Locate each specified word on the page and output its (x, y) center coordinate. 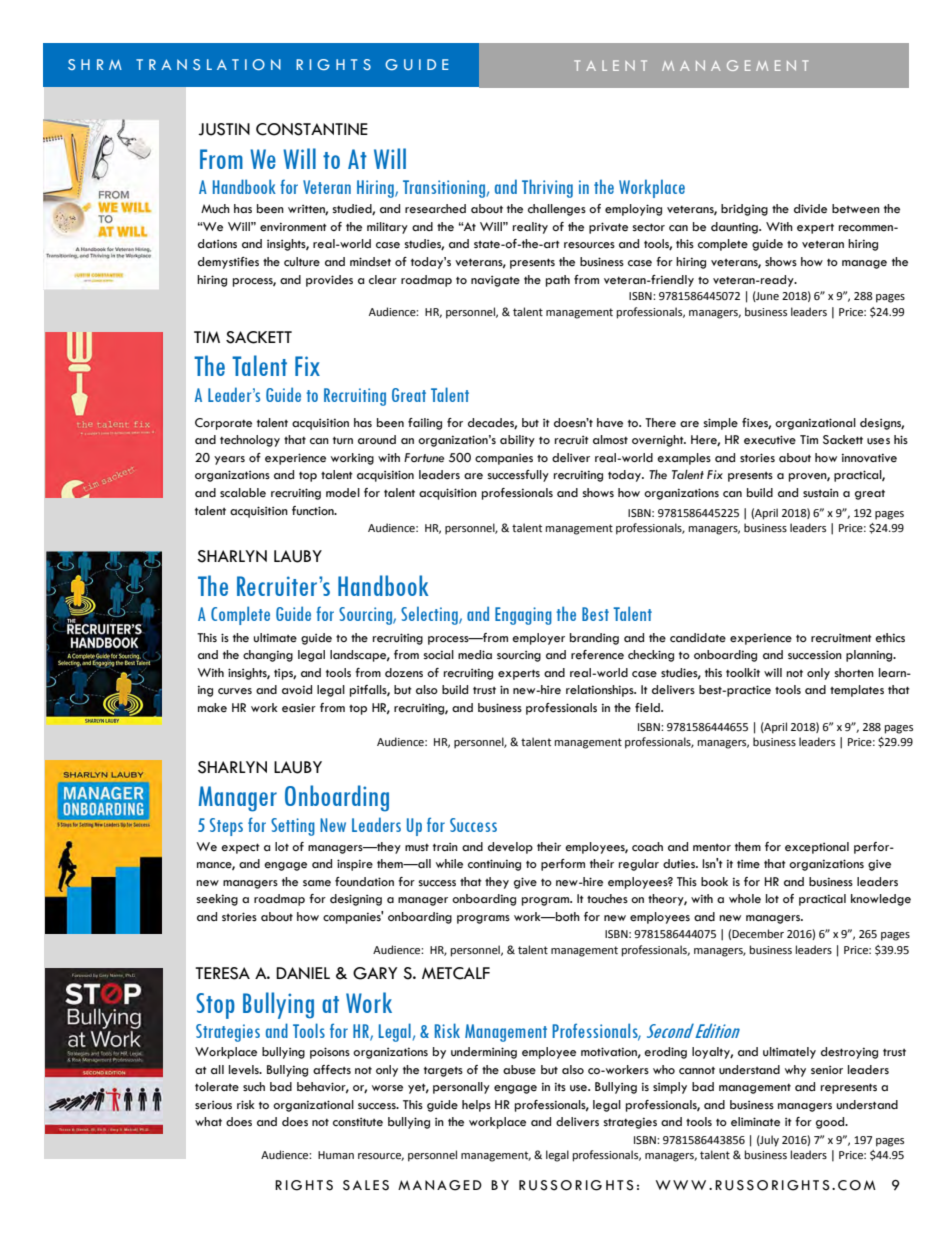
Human (336, 1155)
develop (510, 848)
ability (517, 441)
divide (810, 209)
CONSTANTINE (312, 129)
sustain (821, 493)
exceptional (817, 848)
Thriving (547, 188)
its (560, 1086)
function (314, 511)
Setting (293, 827)
